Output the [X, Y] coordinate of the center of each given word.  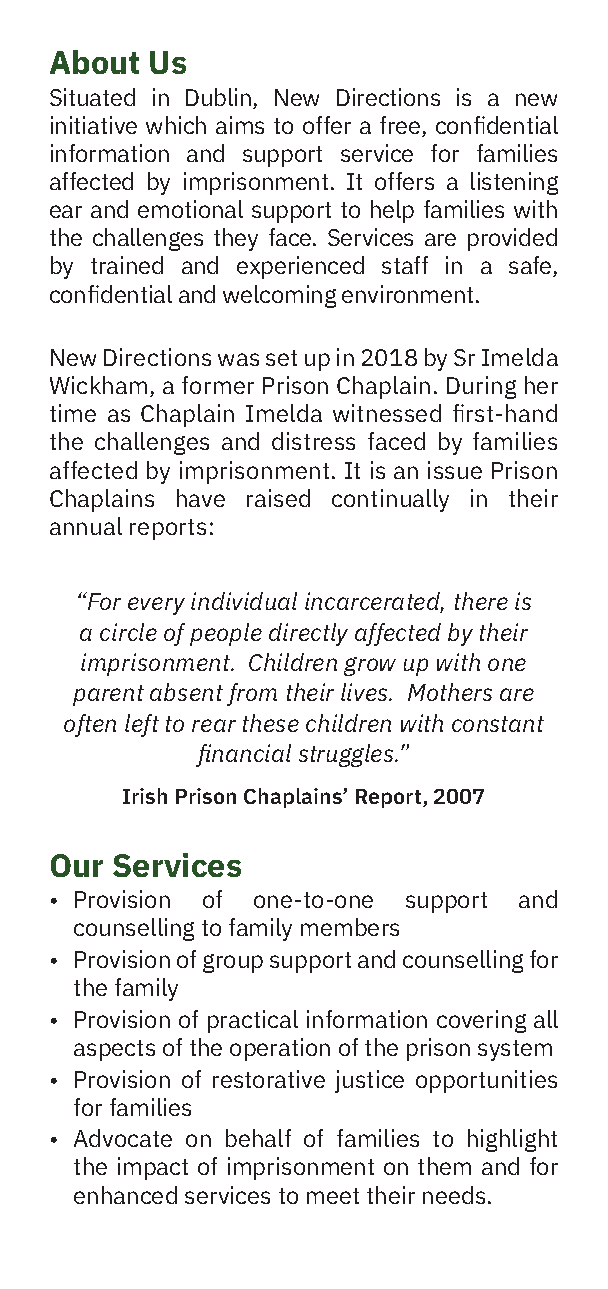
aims [240, 125]
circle [128, 632]
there [481, 601]
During [481, 387]
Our [77, 865]
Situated [92, 97]
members [350, 927]
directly [308, 634]
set [281, 358]
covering [481, 1021]
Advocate [123, 1138]
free [401, 126]
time [73, 413]
